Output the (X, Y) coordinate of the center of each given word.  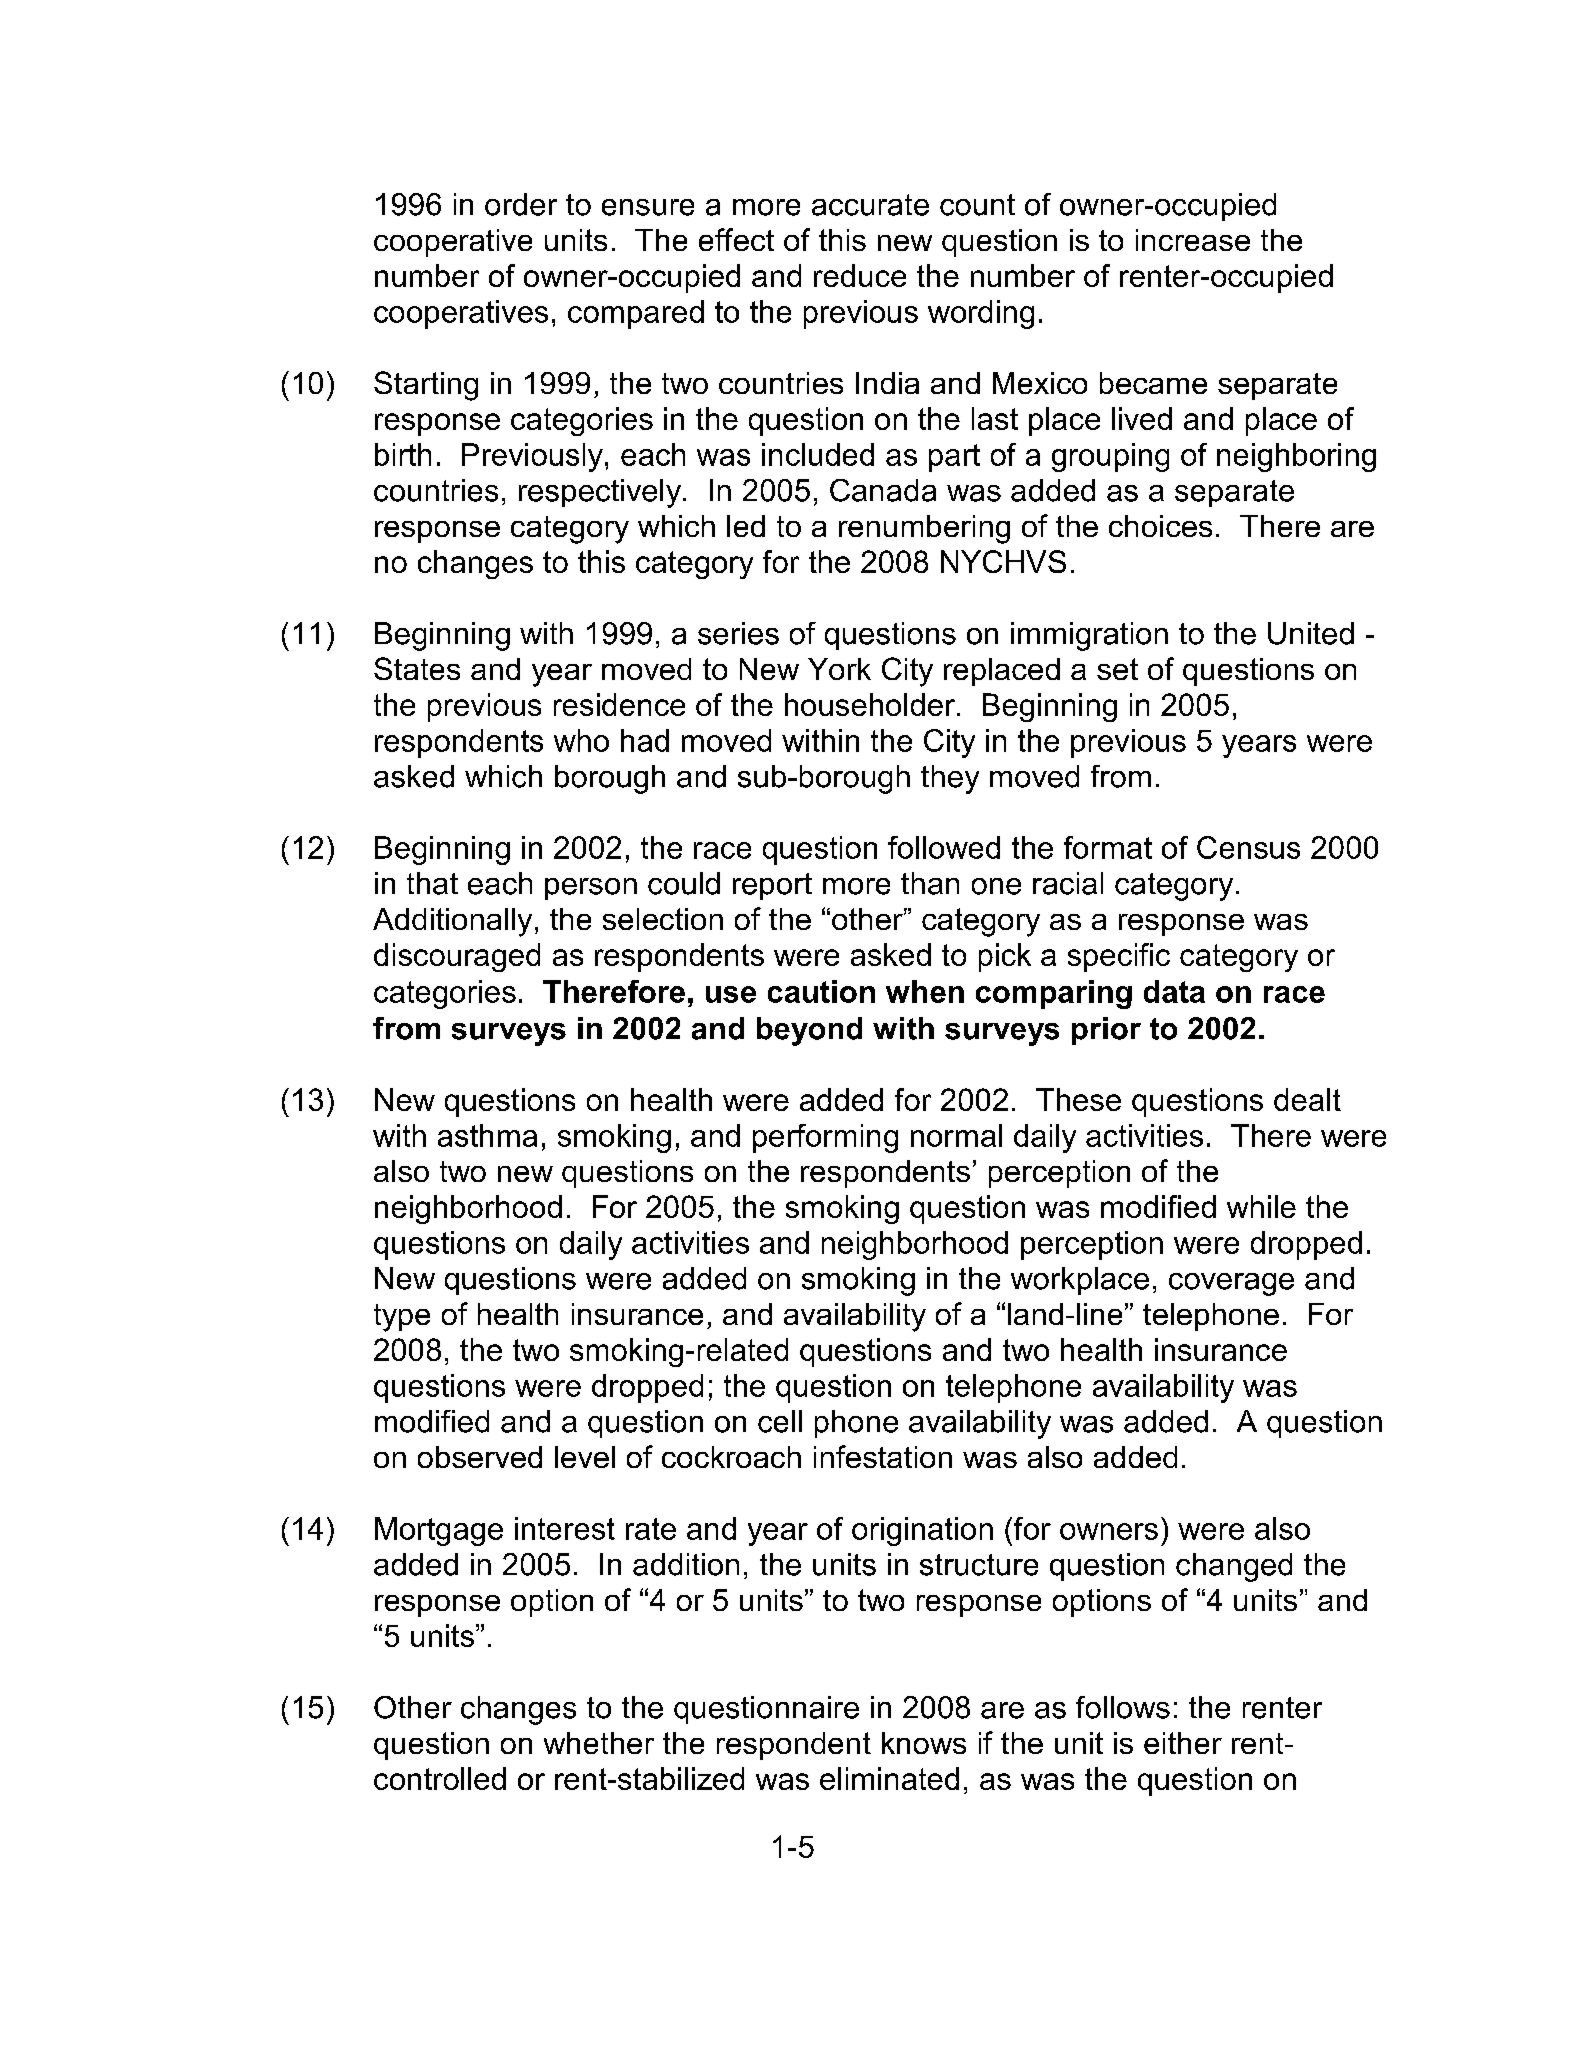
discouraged (457, 957)
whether (599, 1743)
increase (1193, 240)
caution (821, 991)
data (1174, 991)
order (521, 204)
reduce (860, 275)
